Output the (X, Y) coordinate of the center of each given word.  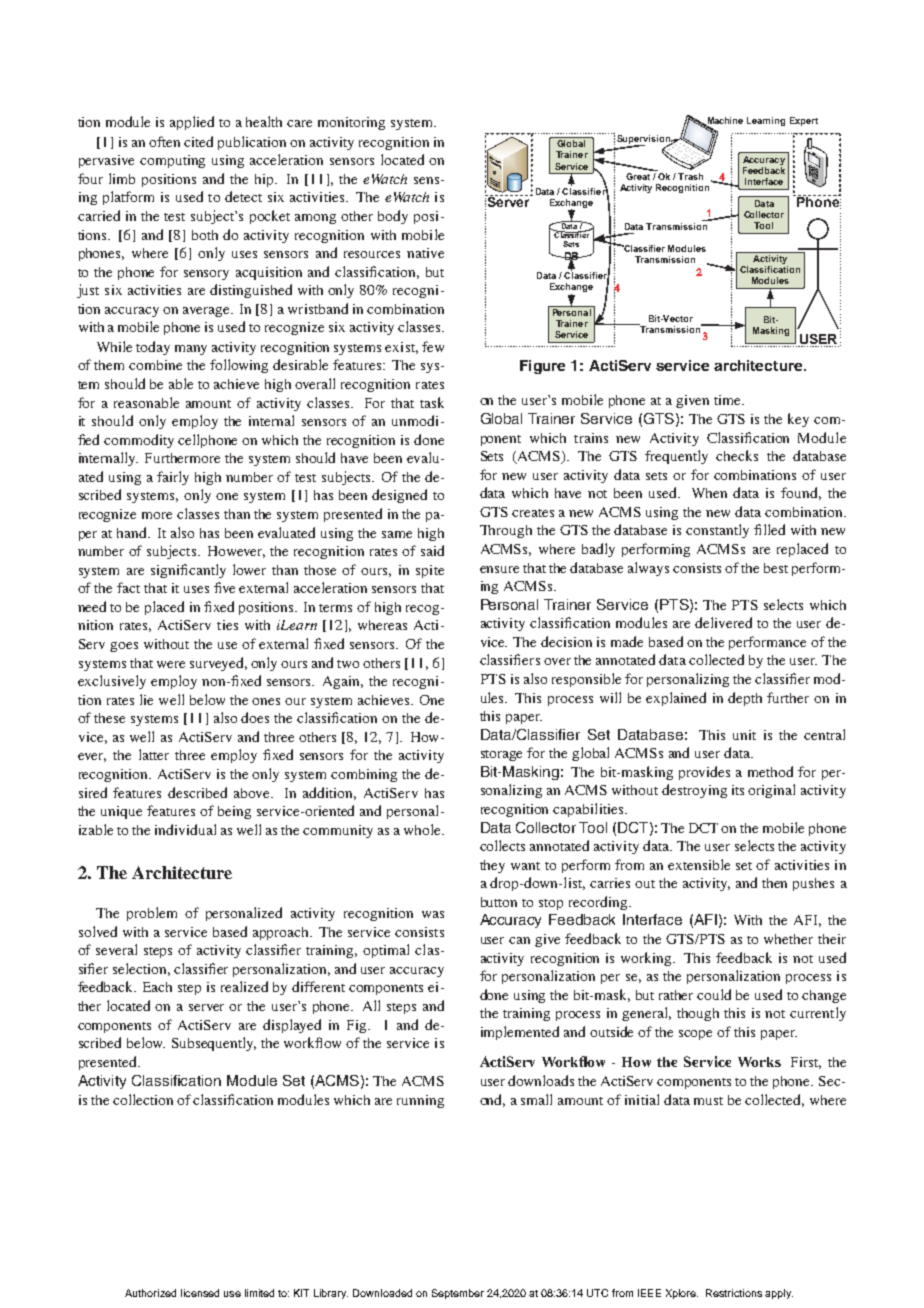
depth (745, 699)
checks (737, 455)
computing (172, 161)
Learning (766, 121)
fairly (173, 478)
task (432, 402)
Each (157, 987)
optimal (386, 951)
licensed (200, 1293)
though (698, 1014)
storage (501, 755)
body (393, 217)
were (171, 664)
